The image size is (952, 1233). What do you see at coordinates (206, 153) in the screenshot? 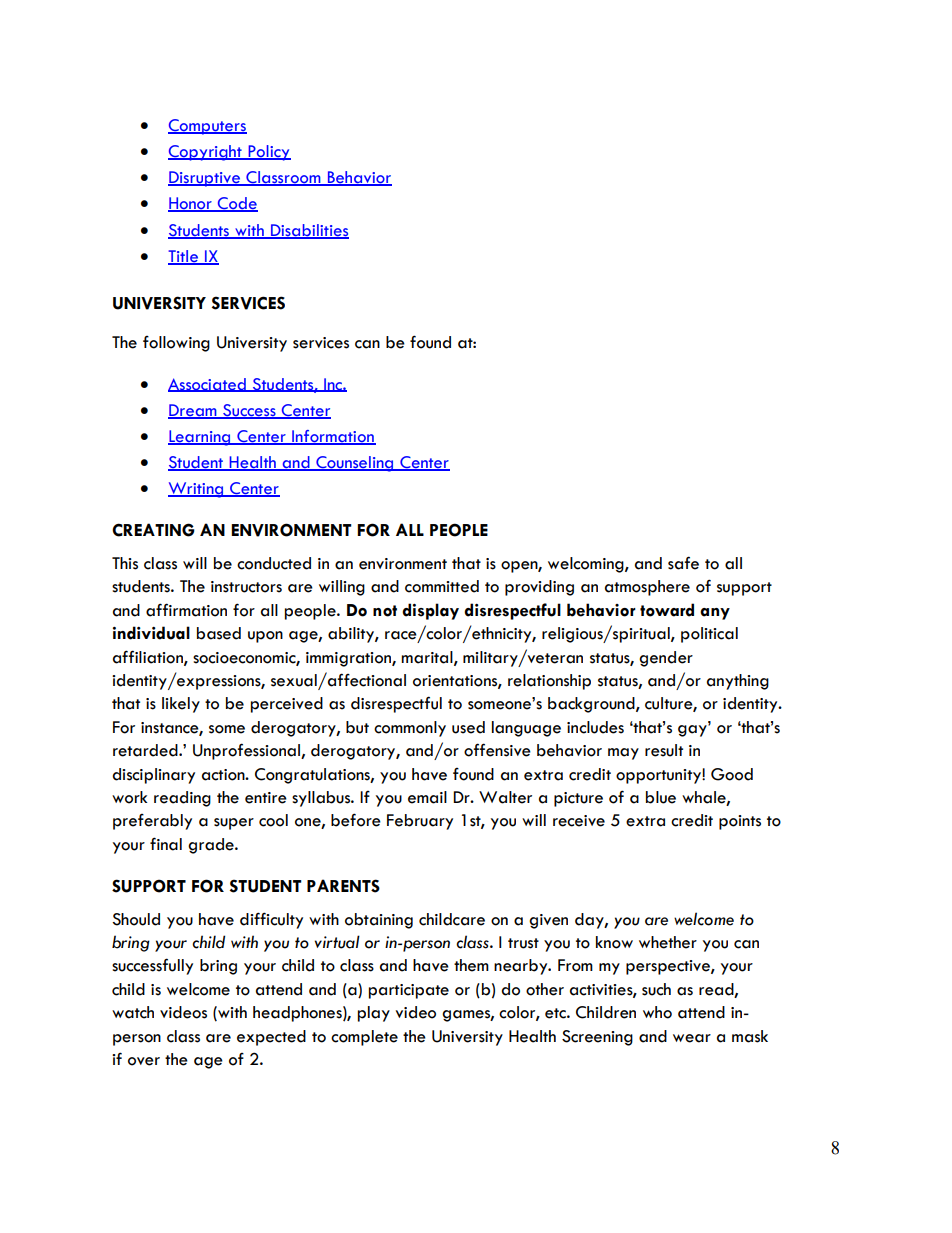
I see `Copyright` at bounding box center [206, 153].
